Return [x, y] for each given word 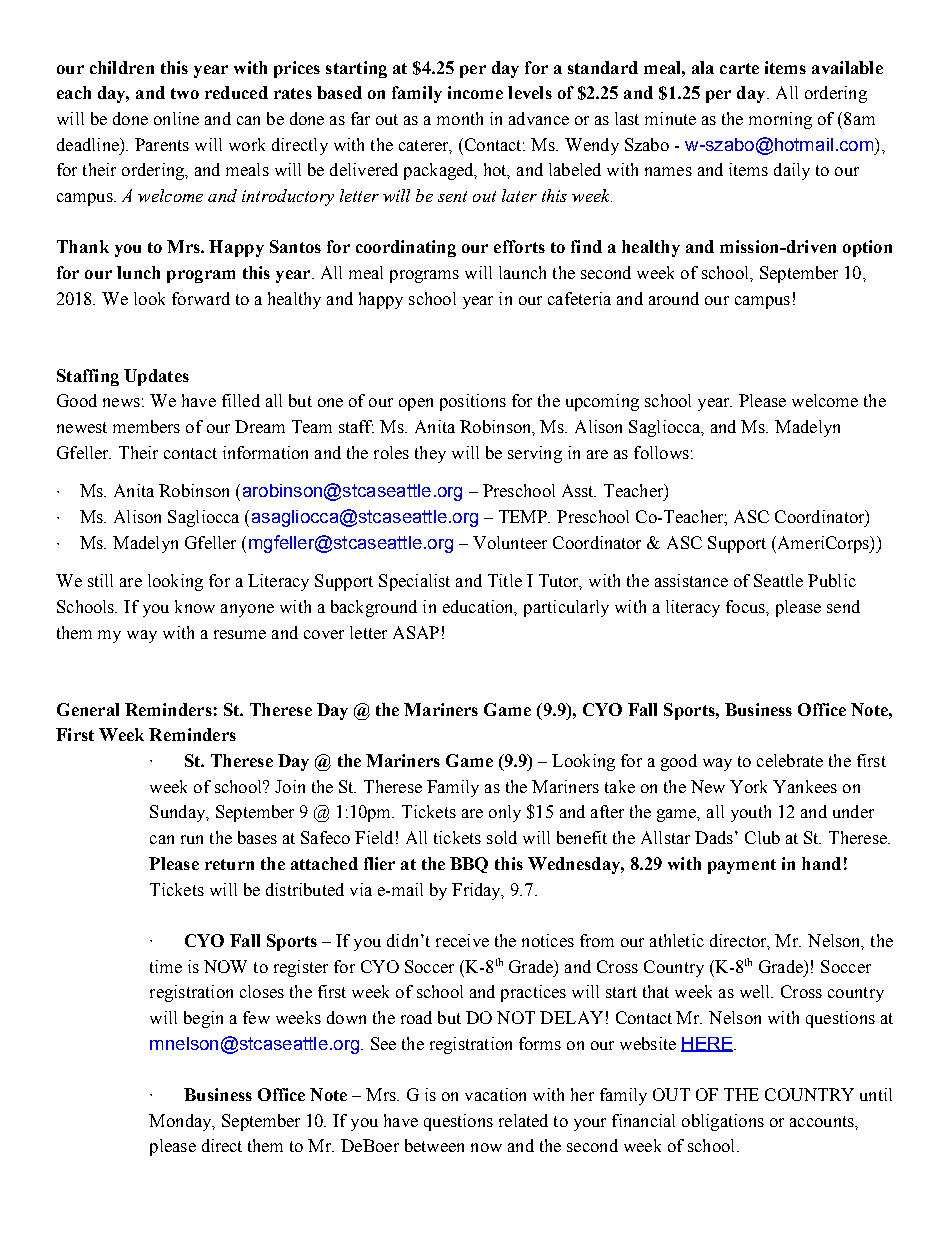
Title [505, 580]
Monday [181, 1122]
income [475, 92]
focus [746, 606]
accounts [823, 1121]
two [185, 93]
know [195, 606]
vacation [495, 1094]
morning [780, 120]
